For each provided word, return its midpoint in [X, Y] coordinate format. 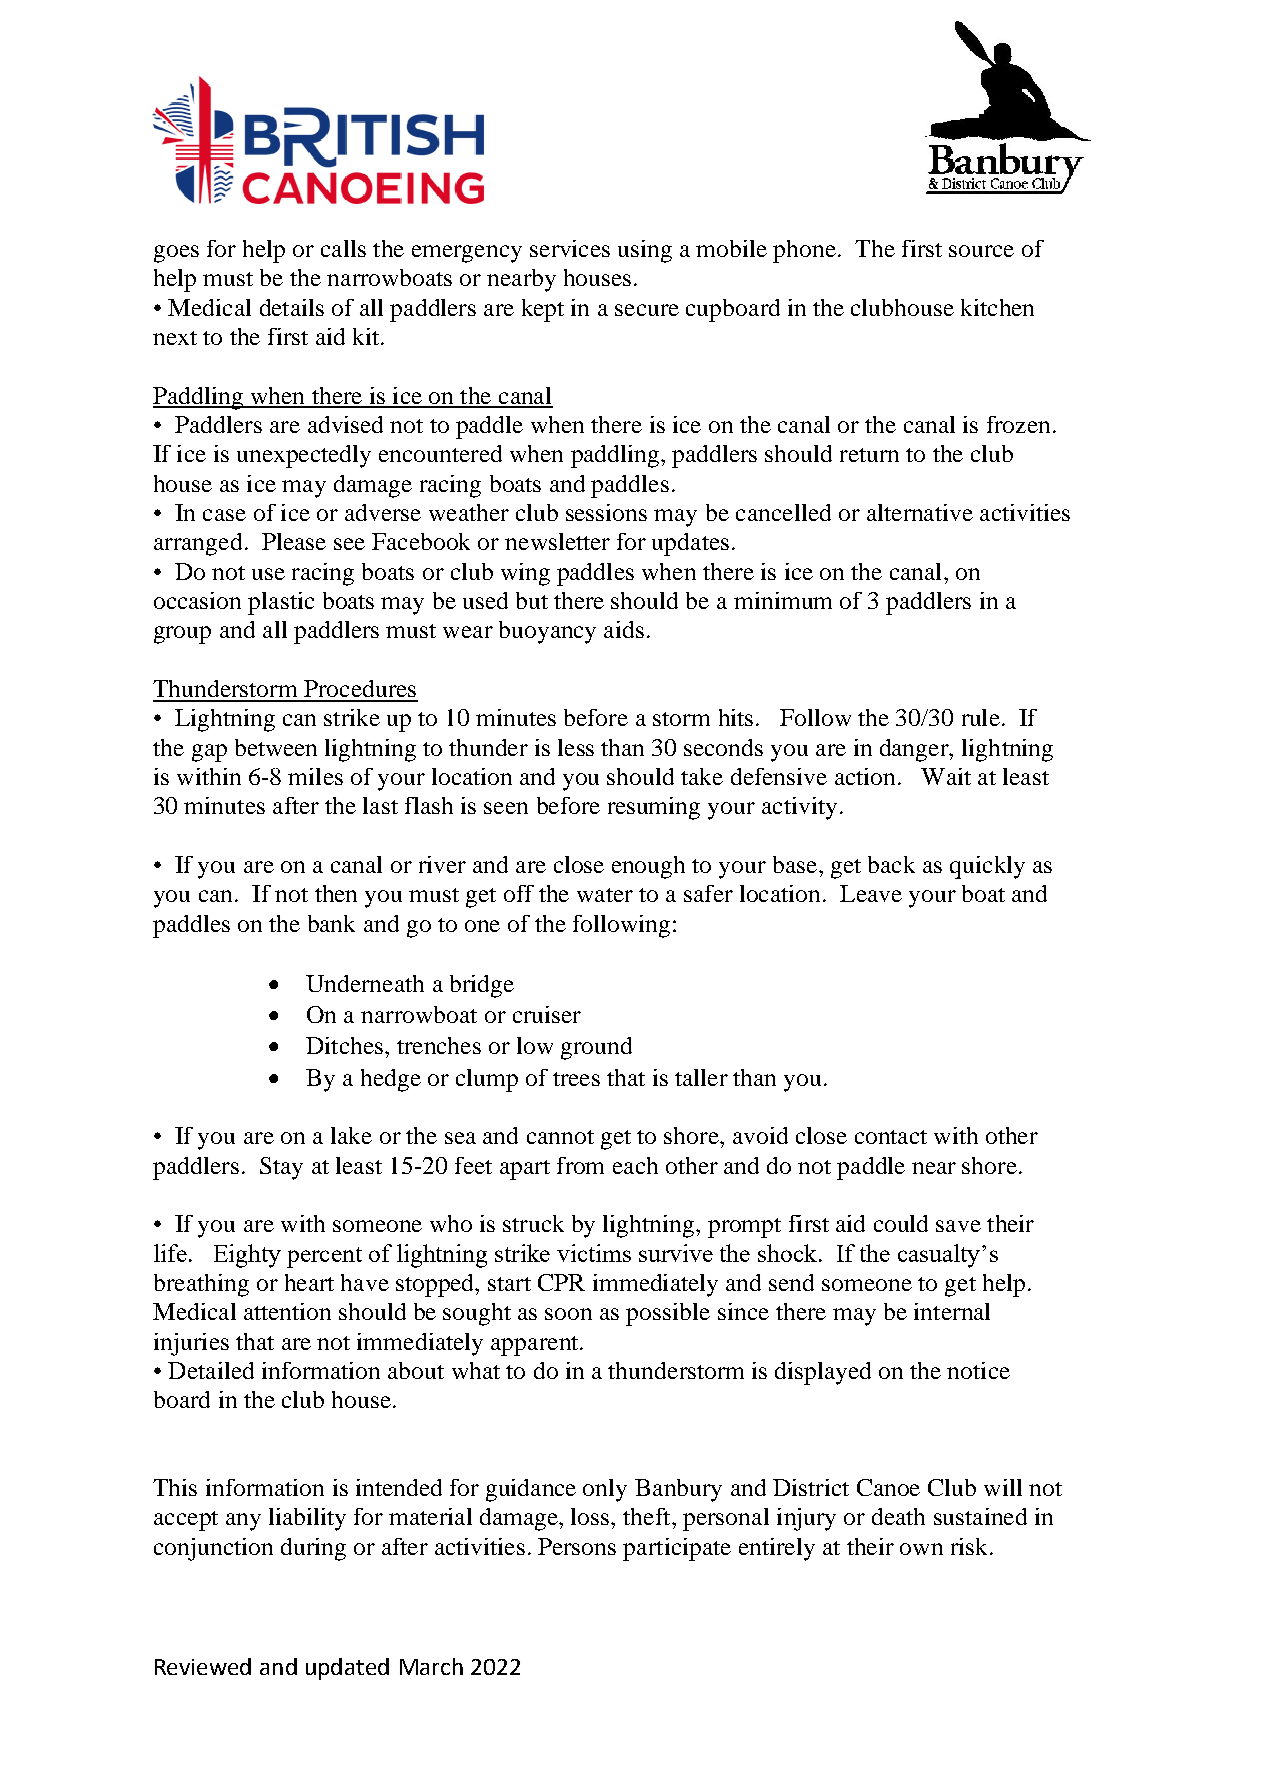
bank [331, 923]
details [292, 307]
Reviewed [203, 1666]
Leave [871, 893]
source [981, 251]
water [605, 895]
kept [543, 310]
